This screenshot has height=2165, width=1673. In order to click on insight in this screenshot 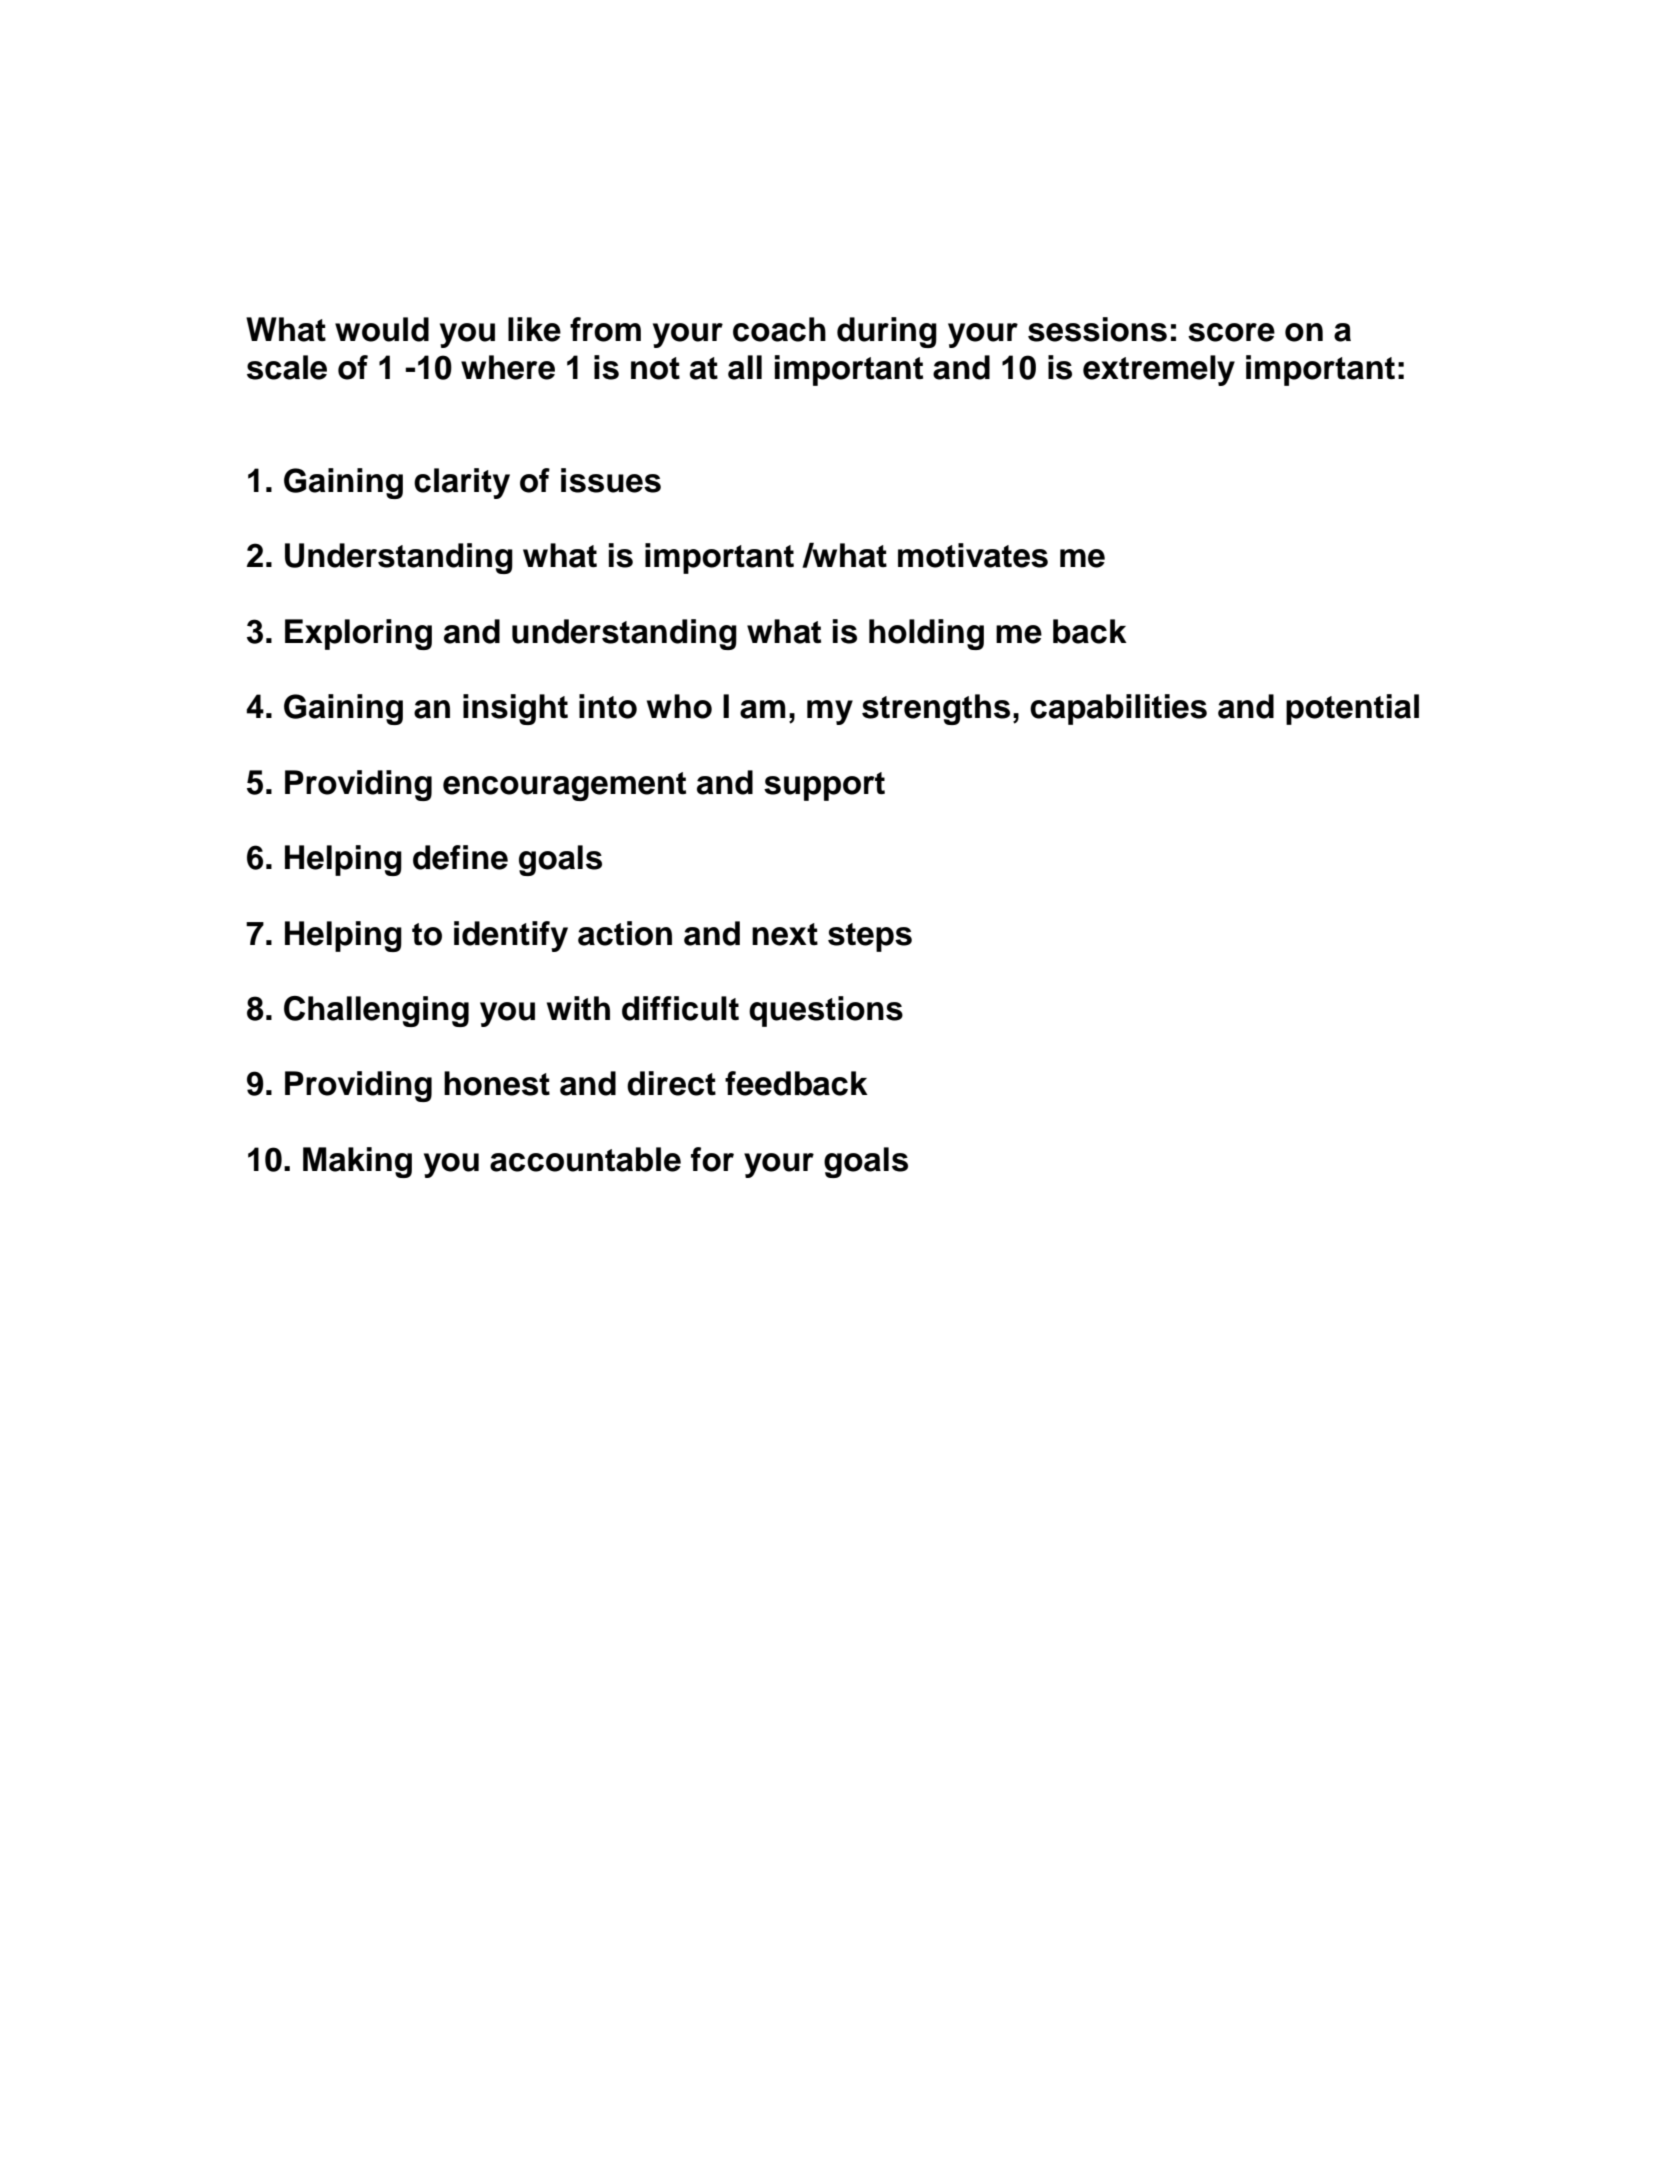, I will do `click(515, 709)`.
